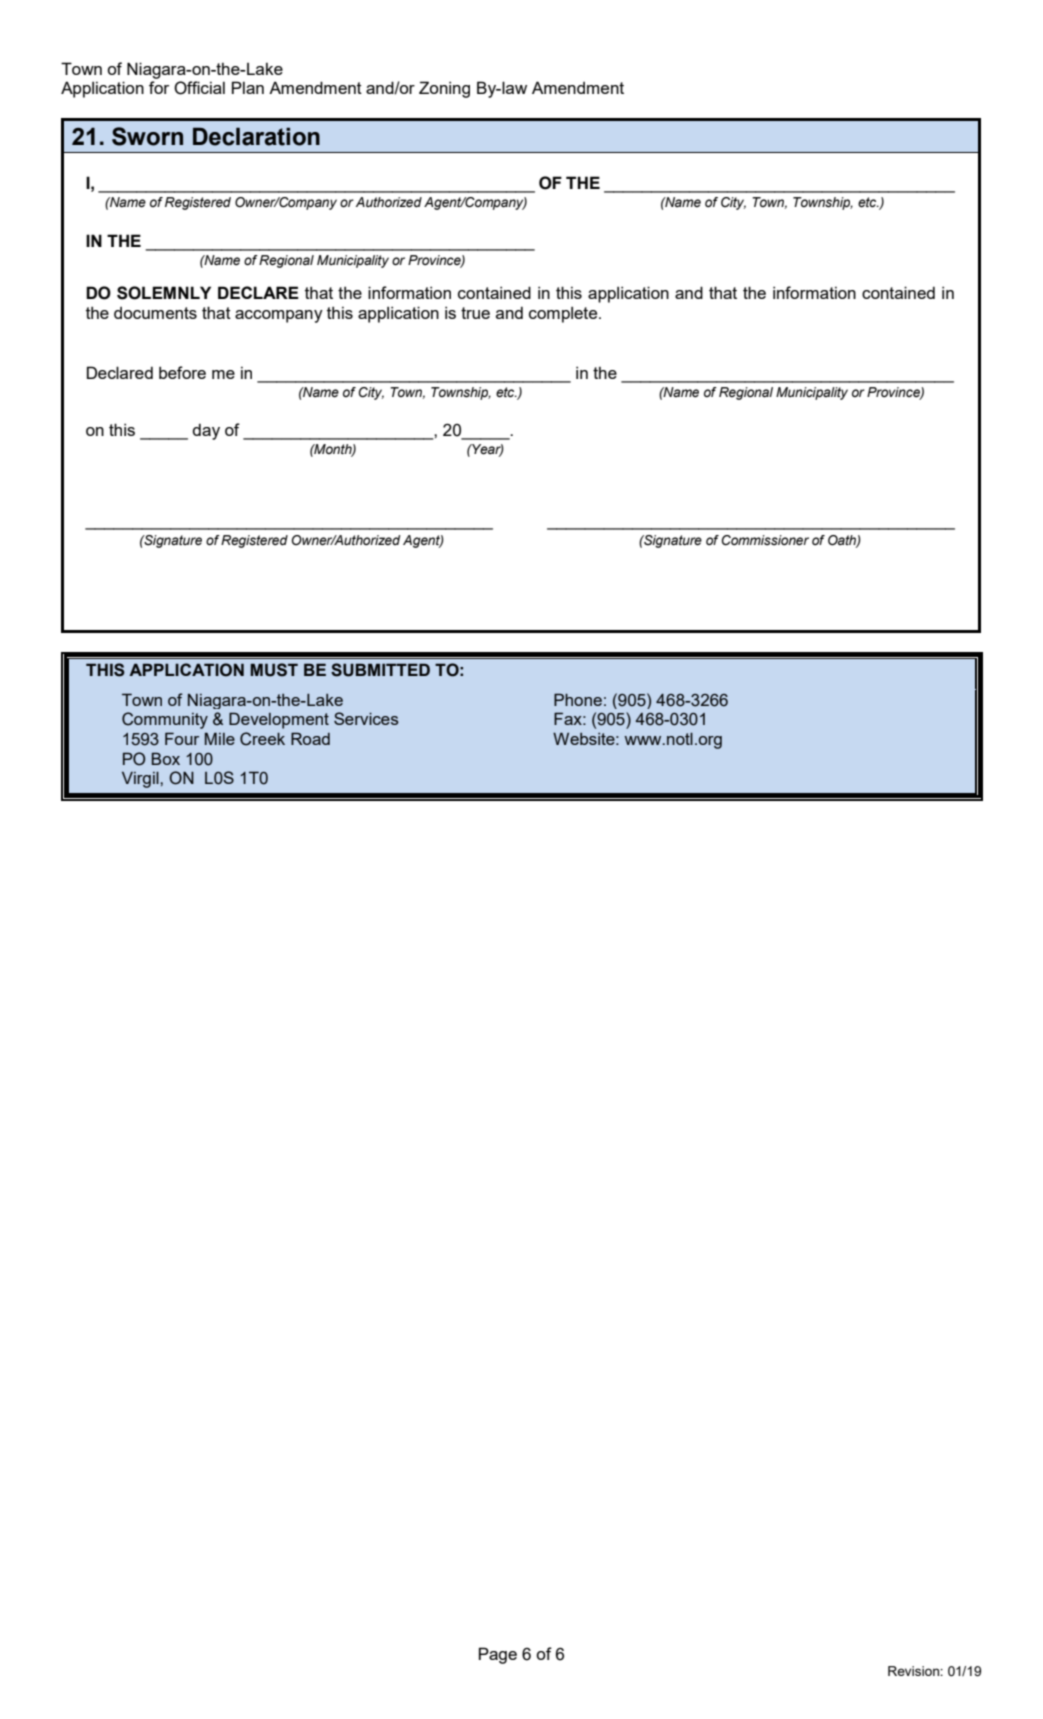 This screenshot has height=1719, width=1043. What do you see at coordinates (765, 540) in the screenshot?
I see `Commissioner` at bounding box center [765, 540].
